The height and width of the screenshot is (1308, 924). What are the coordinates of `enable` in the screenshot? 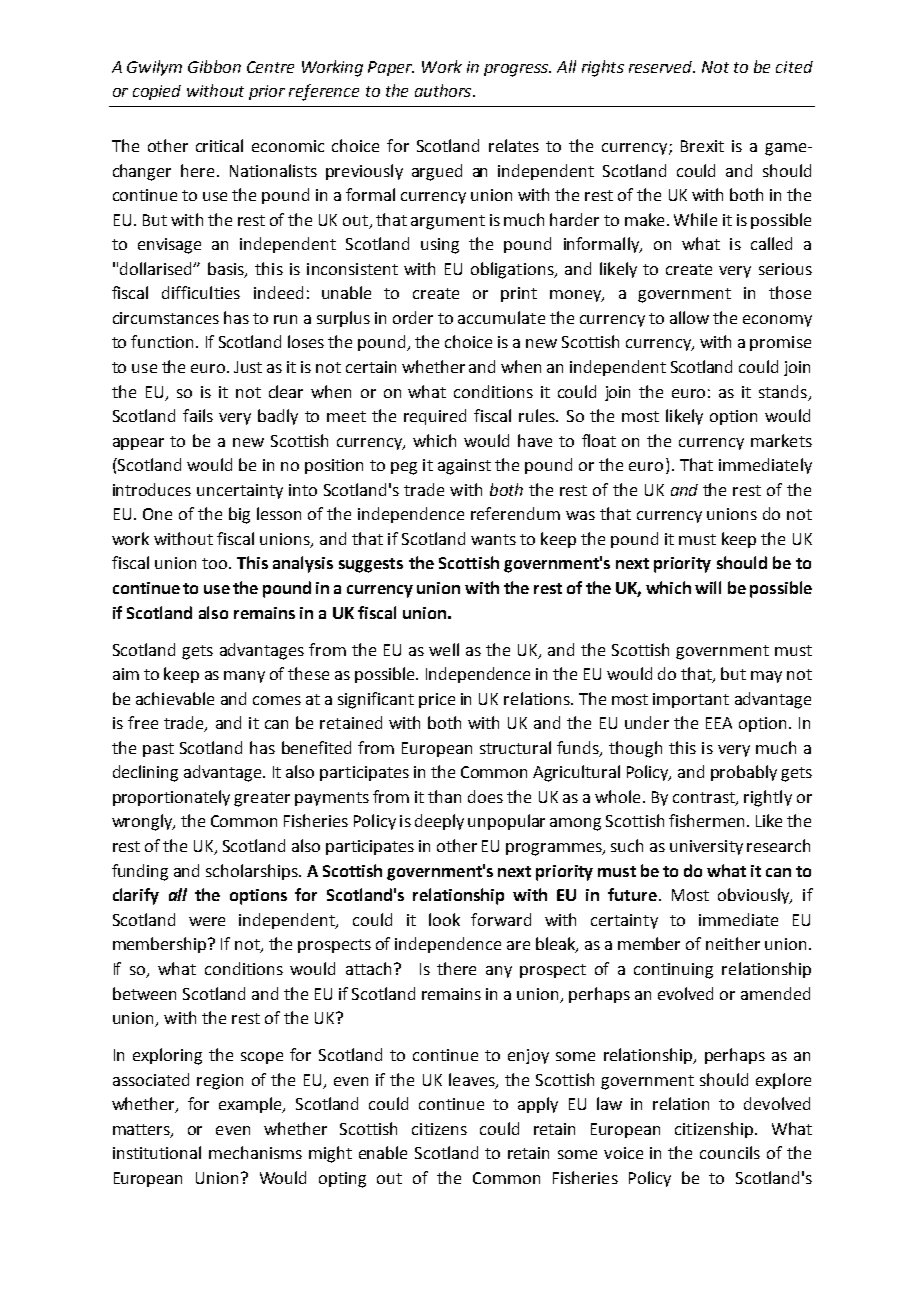 It's located at (383, 1152).
